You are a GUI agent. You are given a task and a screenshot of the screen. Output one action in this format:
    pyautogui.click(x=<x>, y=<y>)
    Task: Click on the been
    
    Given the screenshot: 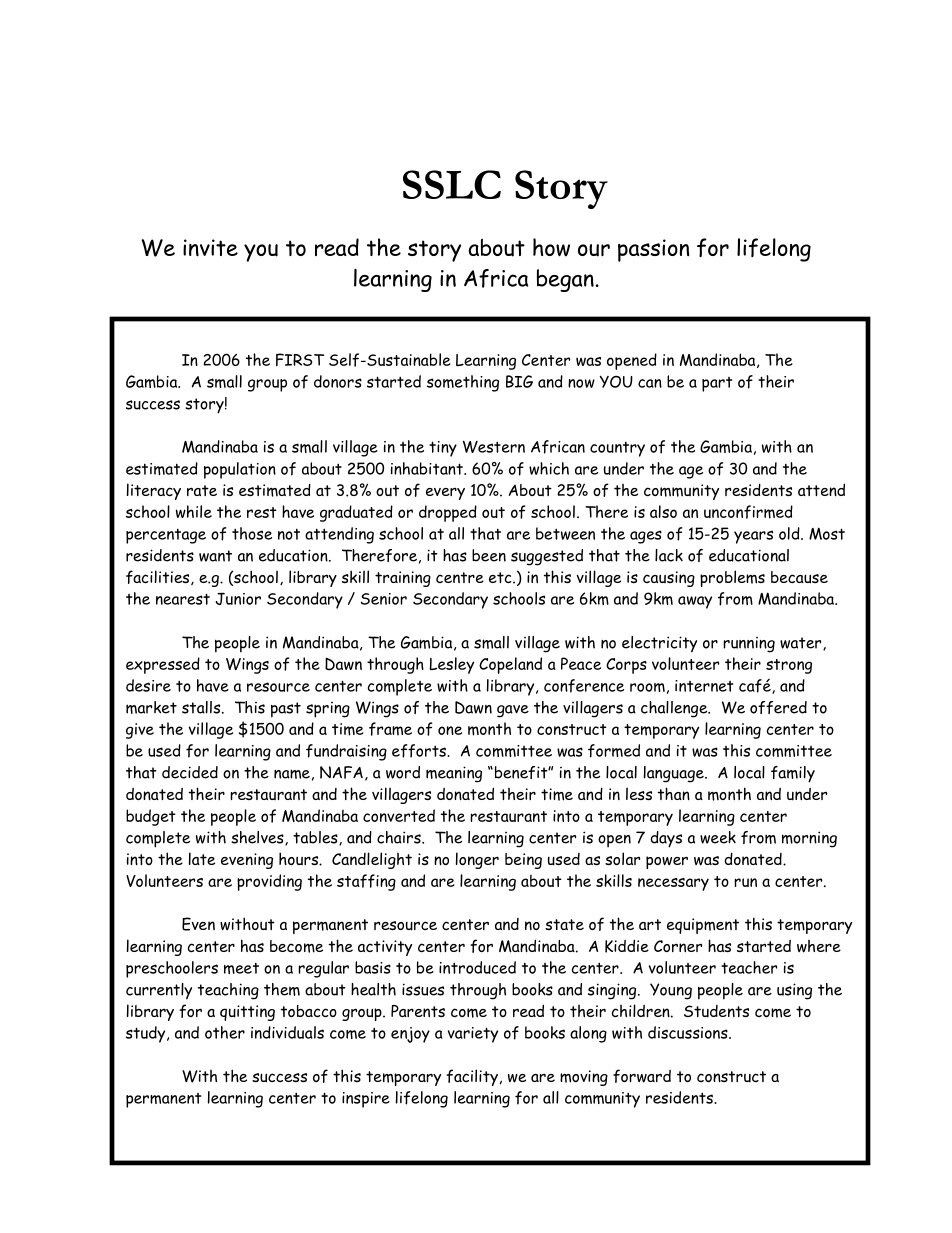 What is the action you would take?
    pyautogui.click(x=489, y=555)
